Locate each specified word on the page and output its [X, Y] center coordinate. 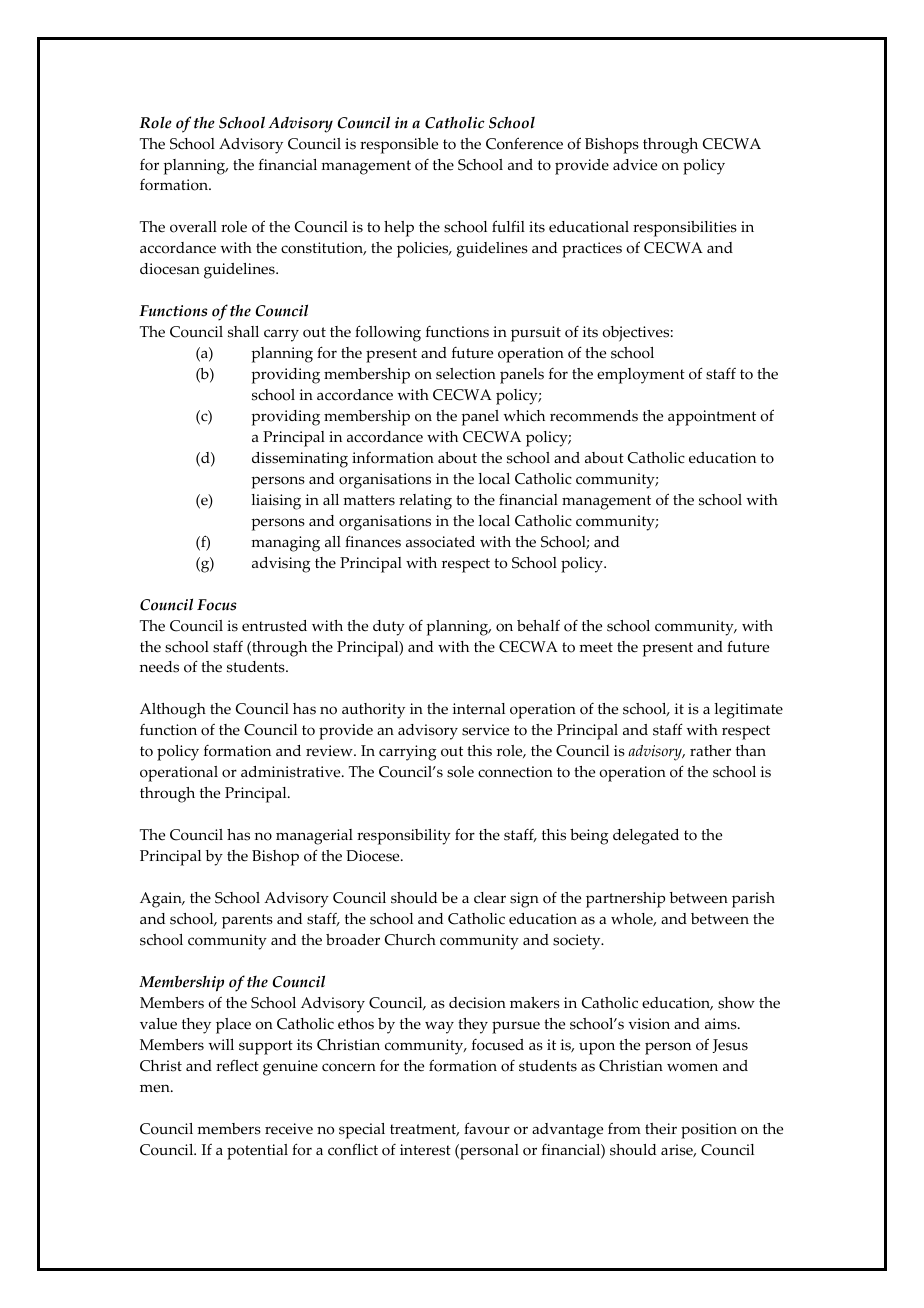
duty [389, 628]
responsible [399, 146]
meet [596, 647]
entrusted [274, 626]
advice [635, 165]
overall [193, 227]
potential [257, 1152]
